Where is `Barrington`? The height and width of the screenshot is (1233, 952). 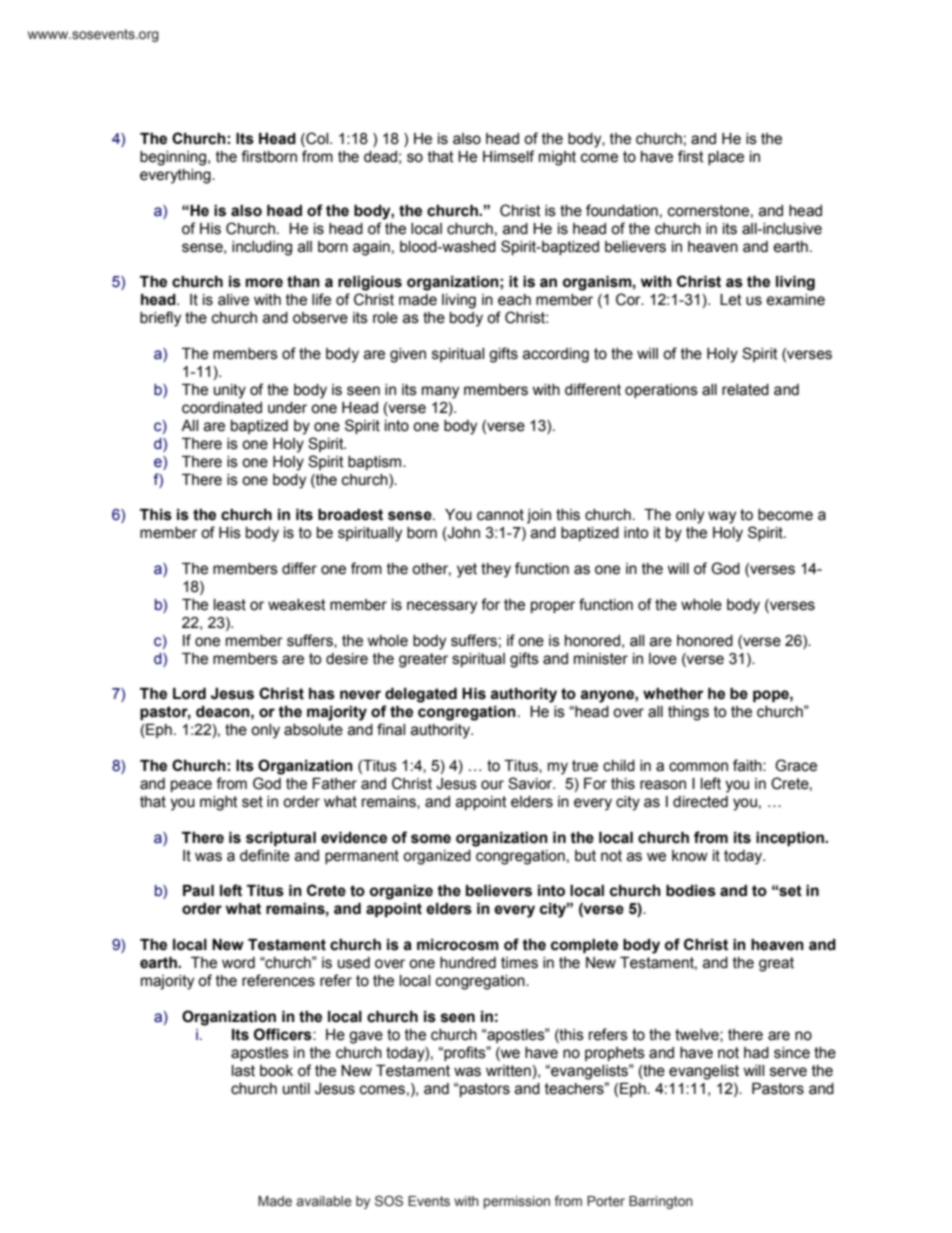
Barrington is located at coordinates (661, 1202).
